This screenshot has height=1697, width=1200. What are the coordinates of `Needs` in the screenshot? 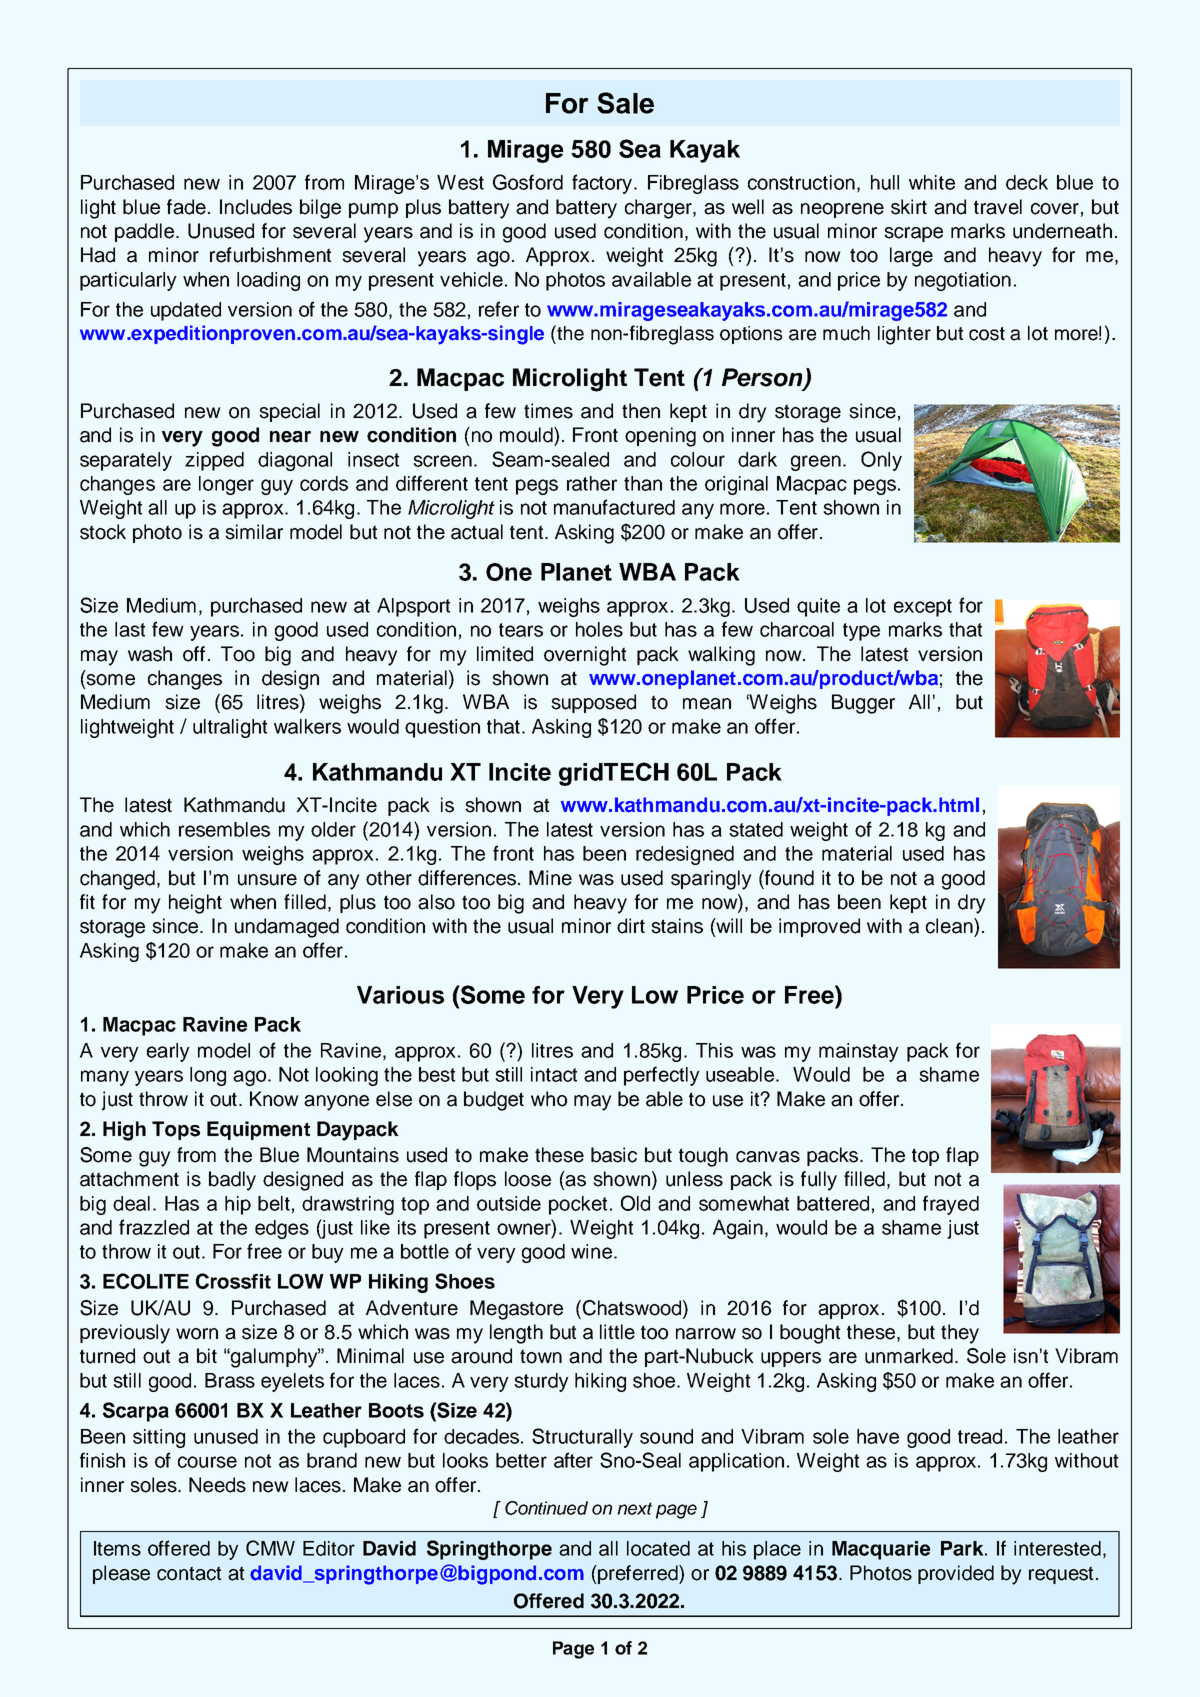 It's located at (217, 1485).
